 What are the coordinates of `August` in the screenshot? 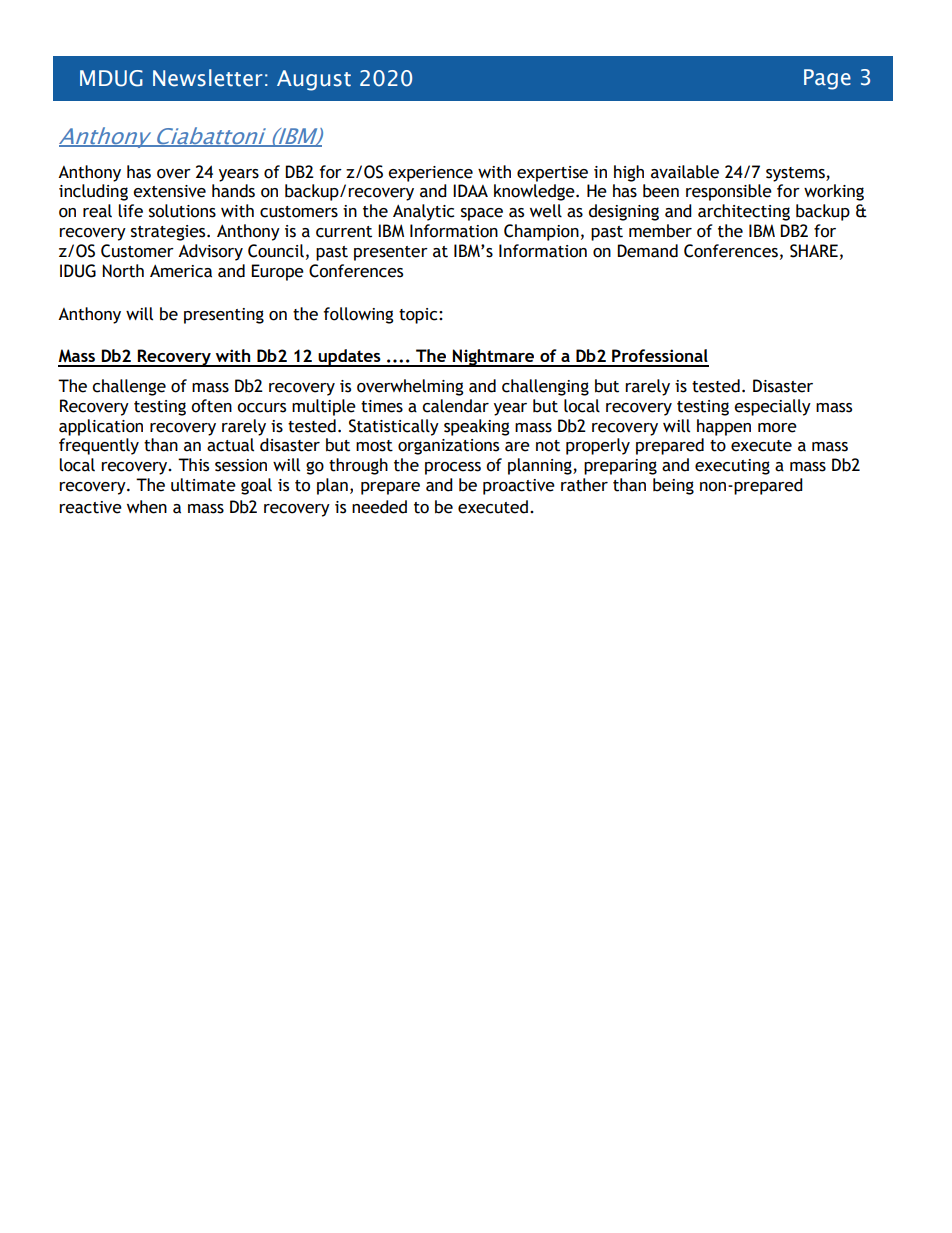 It's located at (314, 80).
